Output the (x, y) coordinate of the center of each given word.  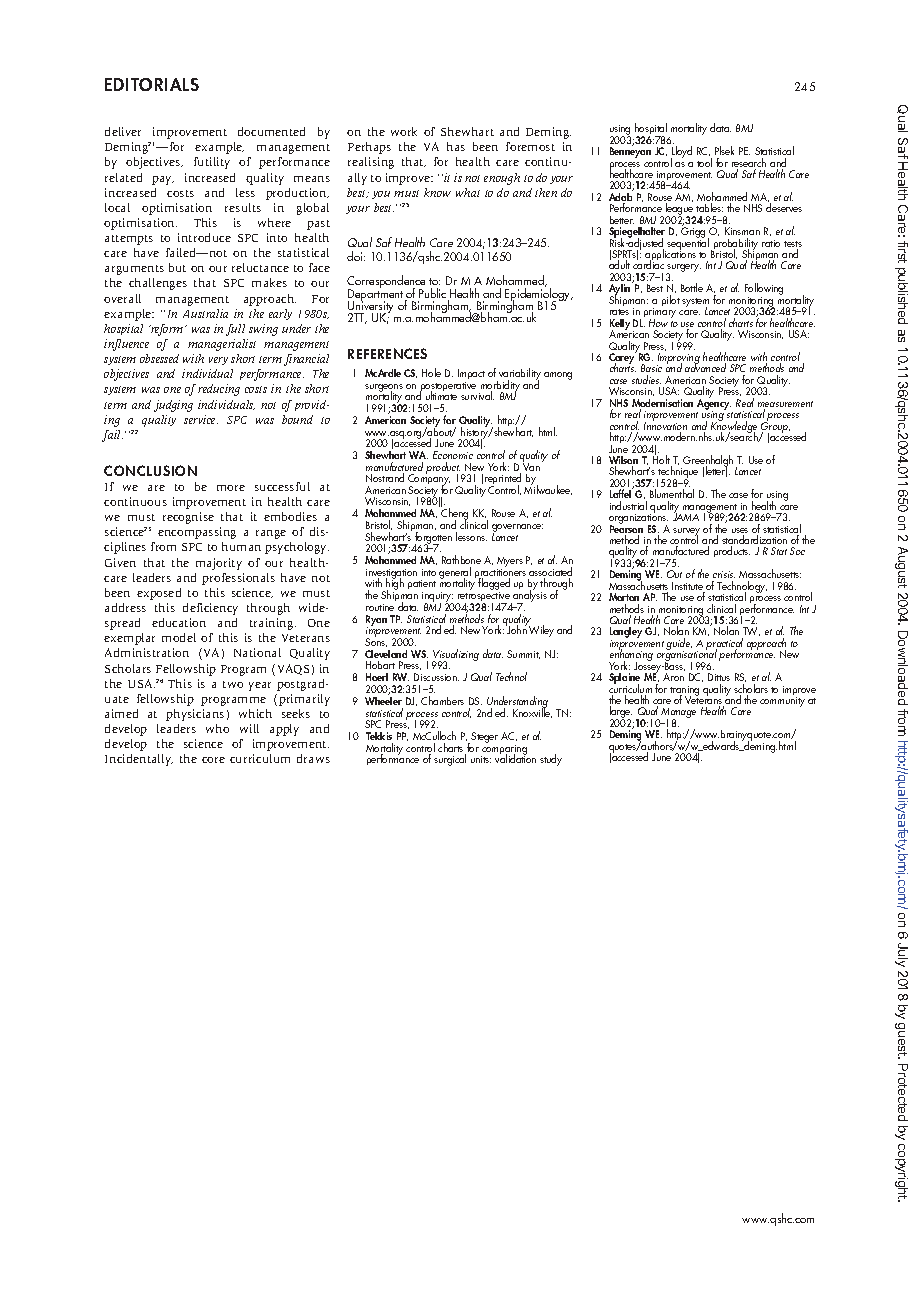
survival (477, 395)
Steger (484, 737)
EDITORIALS (152, 84)
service (201, 419)
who (217, 728)
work (404, 131)
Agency (714, 404)
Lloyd (681, 153)
